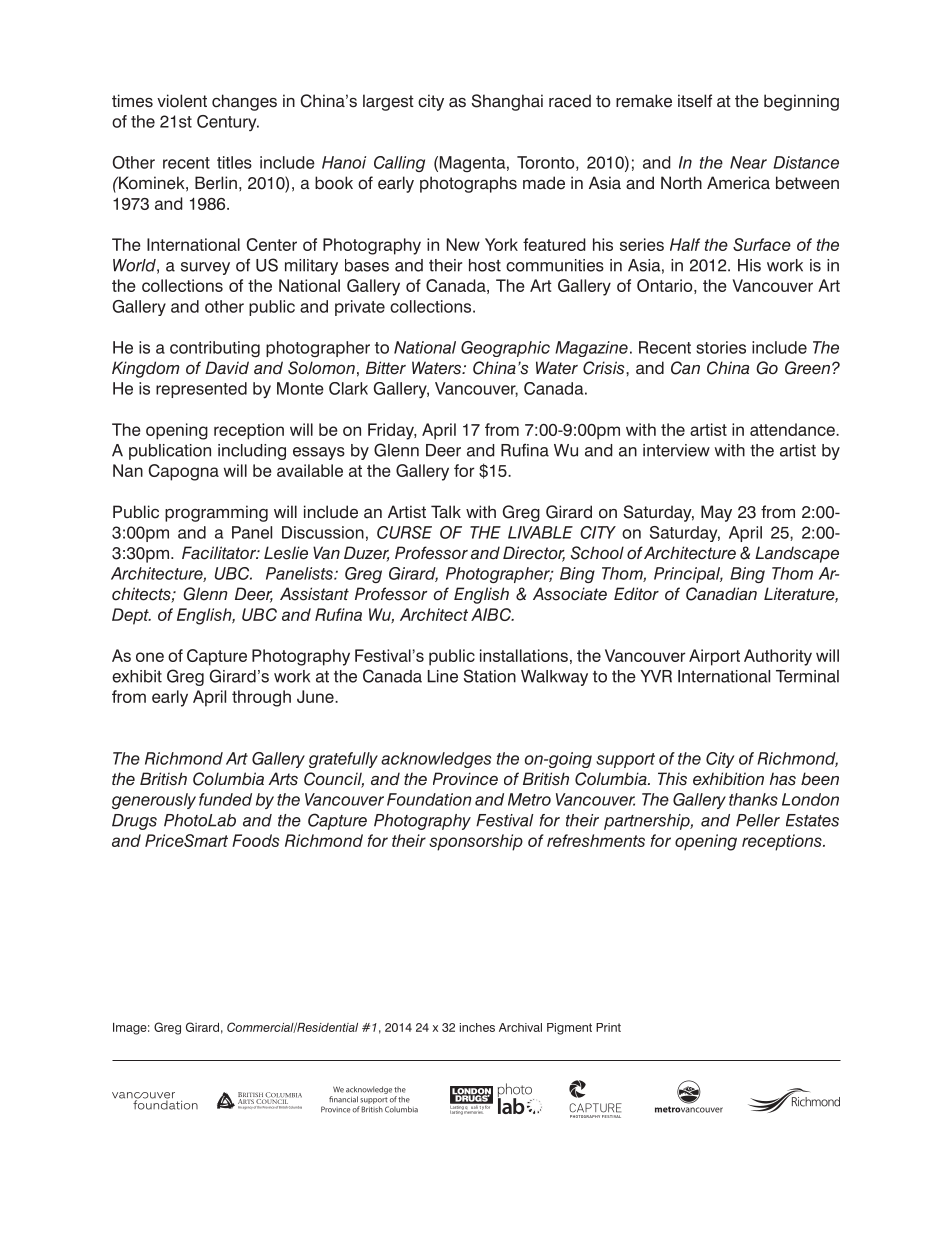 Image resolution: width=952 pixels, height=1233 pixels. Describe the element at coordinates (753, 799) in the screenshot. I see `thanks` at that location.
